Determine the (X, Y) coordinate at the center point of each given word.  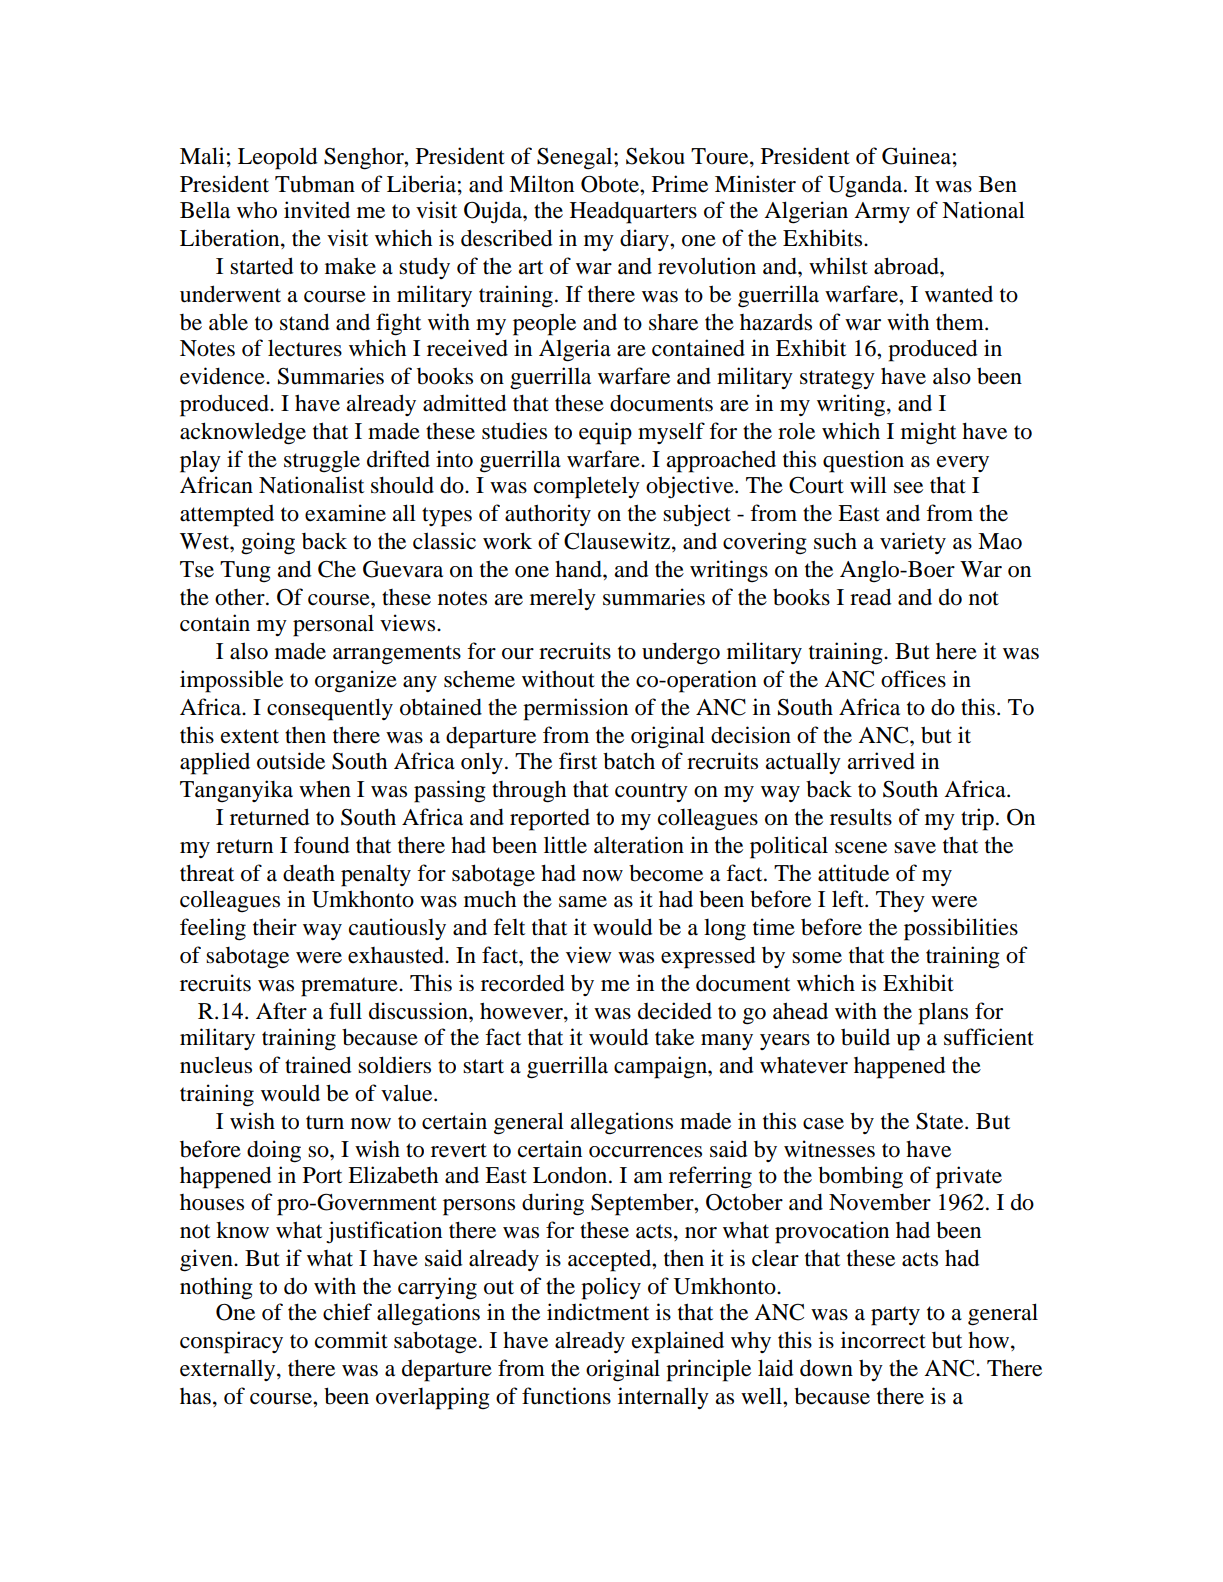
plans (943, 1013)
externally (229, 1370)
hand (579, 569)
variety (913, 543)
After (281, 1011)
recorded (523, 983)
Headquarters (633, 212)
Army (882, 212)
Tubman (315, 184)
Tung (245, 572)
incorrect (883, 1340)
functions (566, 1396)
